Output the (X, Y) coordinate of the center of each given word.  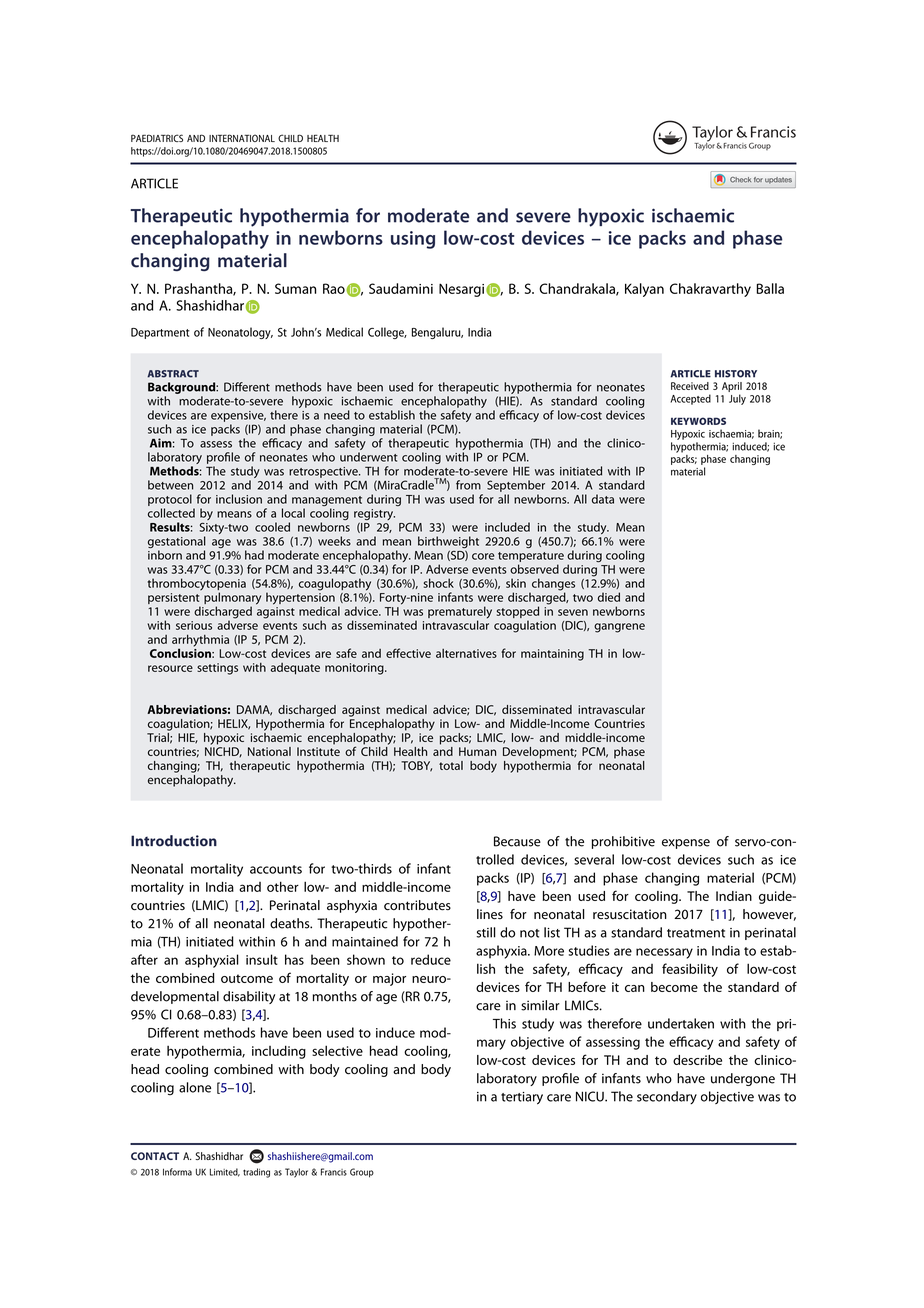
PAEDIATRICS (157, 138)
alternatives (466, 653)
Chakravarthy (710, 290)
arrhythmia (200, 641)
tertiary (522, 1098)
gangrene (619, 628)
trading (256, 1173)
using (413, 240)
